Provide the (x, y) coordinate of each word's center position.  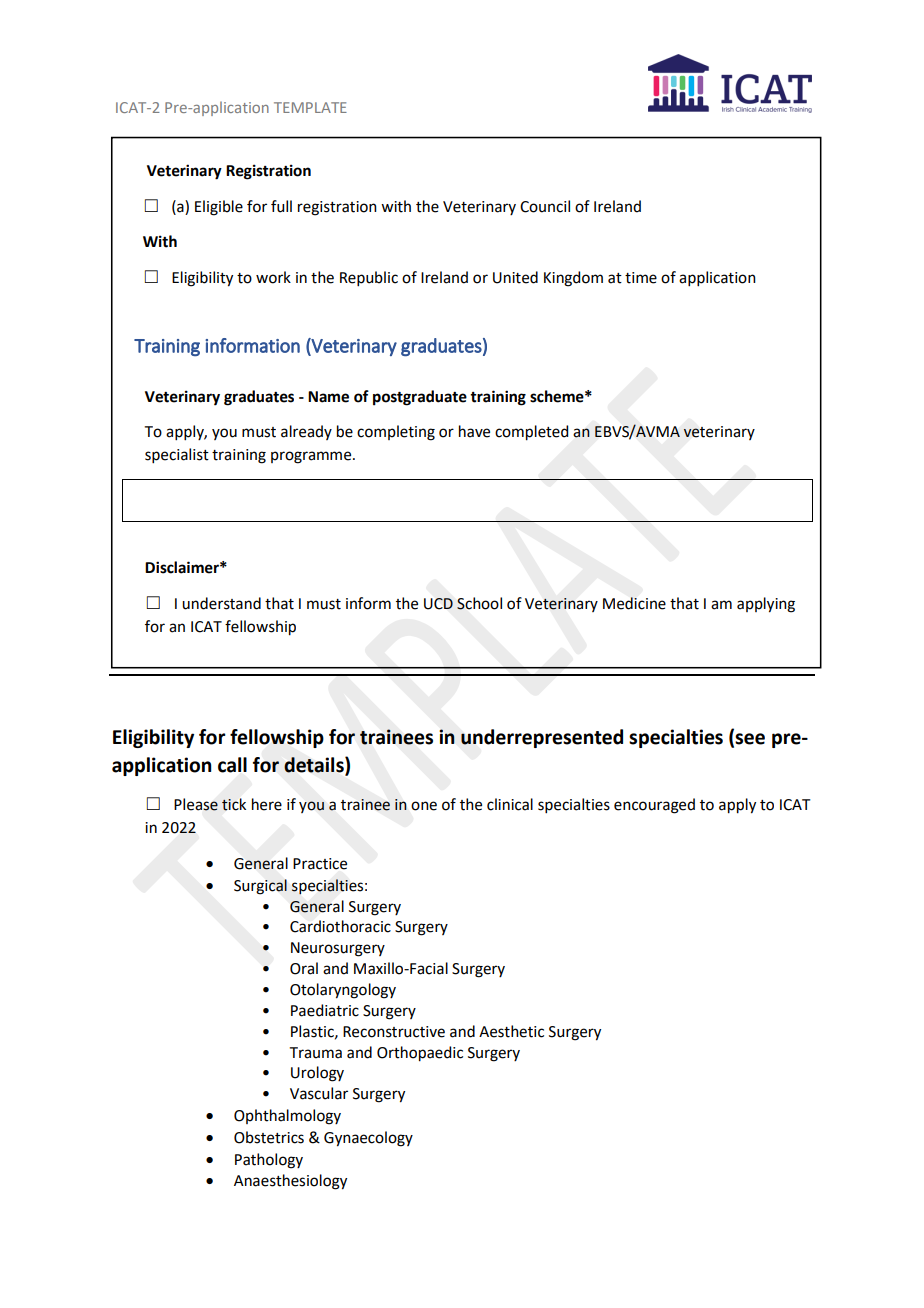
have (474, 431)
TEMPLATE (310, 107)
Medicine (634, 603)
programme (312, 457)
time (641, 278)
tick (234, 804)
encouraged (654, 806)
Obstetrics (269, 1137)
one (424, 806)
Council (545, 206)
